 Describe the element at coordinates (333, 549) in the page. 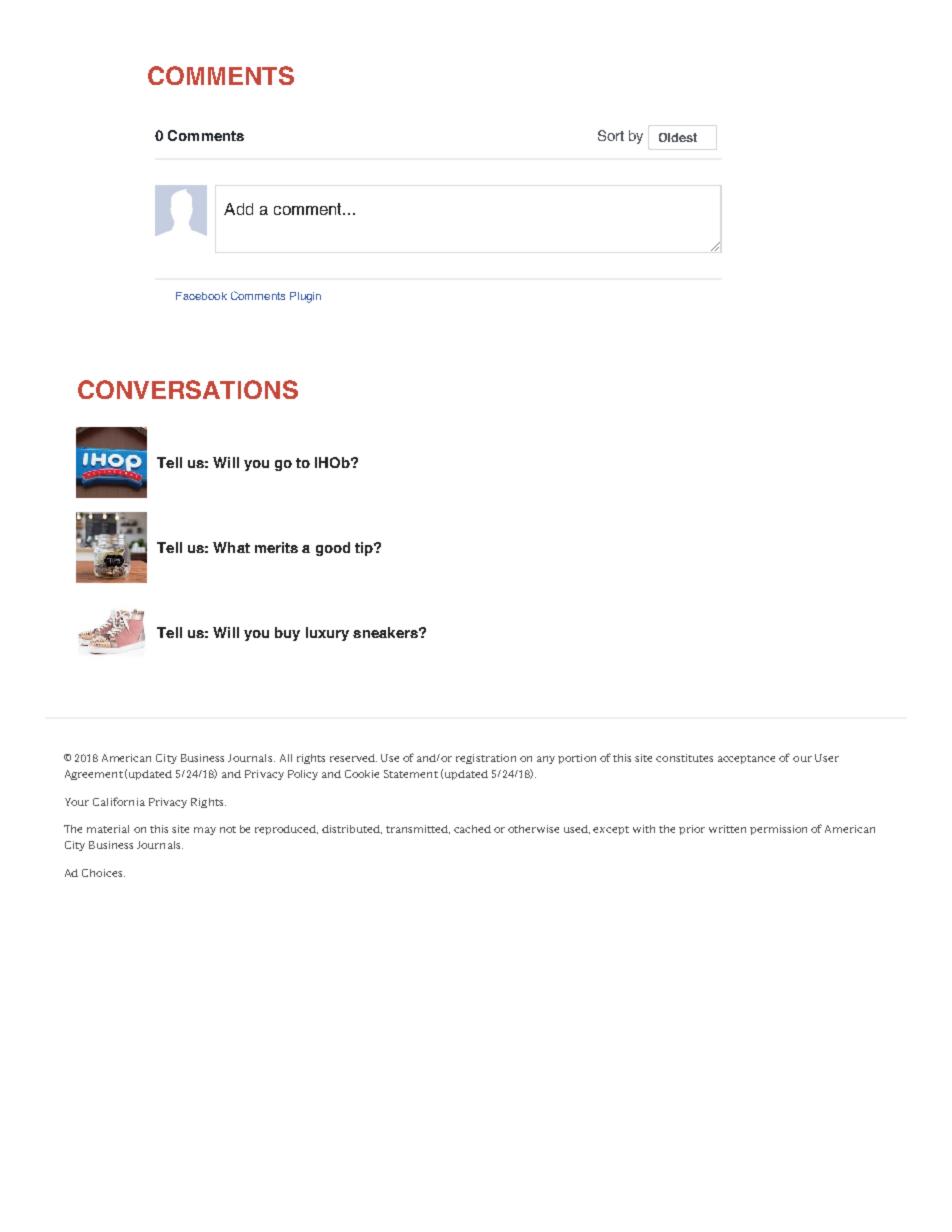

I see `good` at that location.
